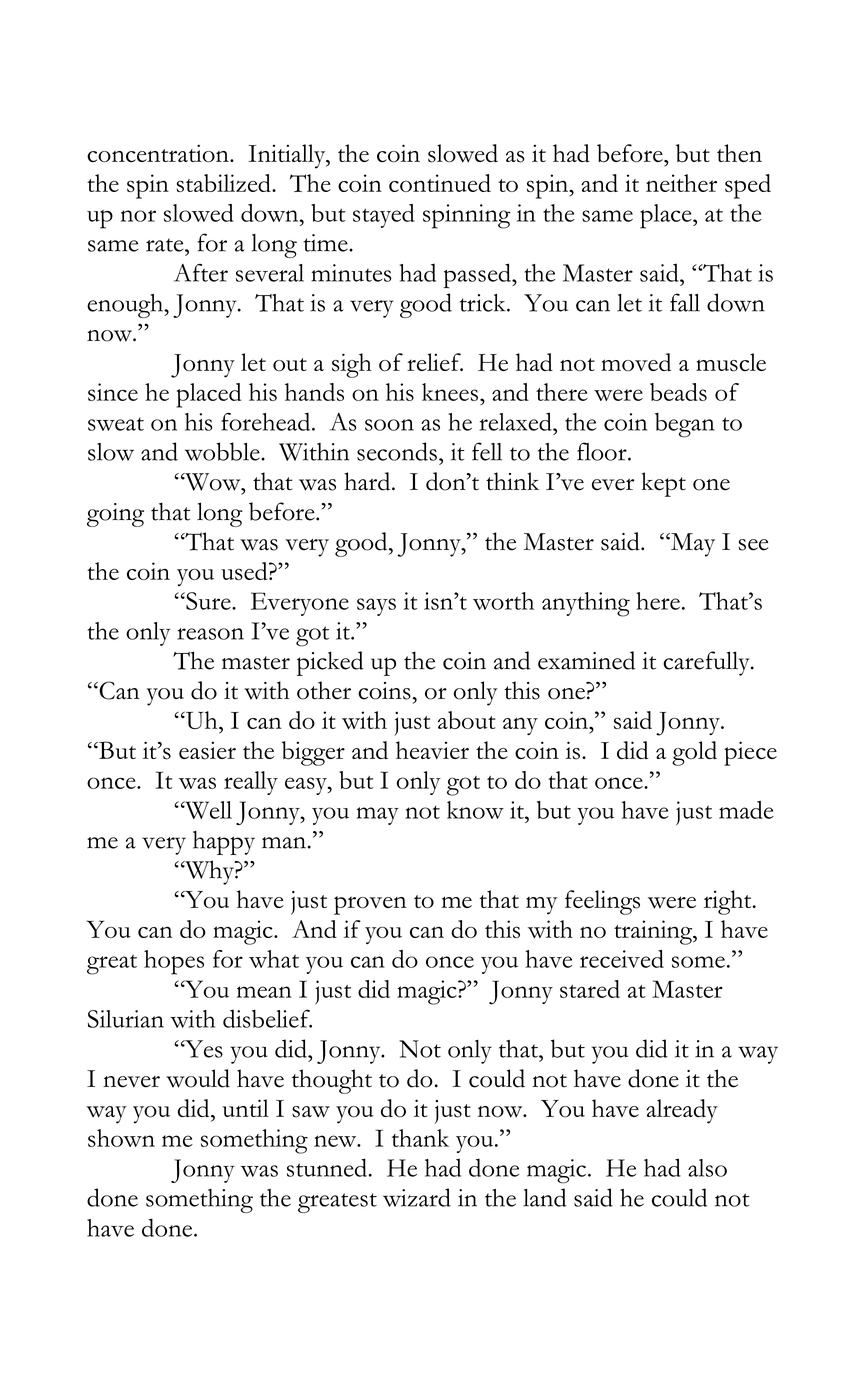 The width and height of the page is (868, 1389). I want to click on shown, so click(121, 1138).
